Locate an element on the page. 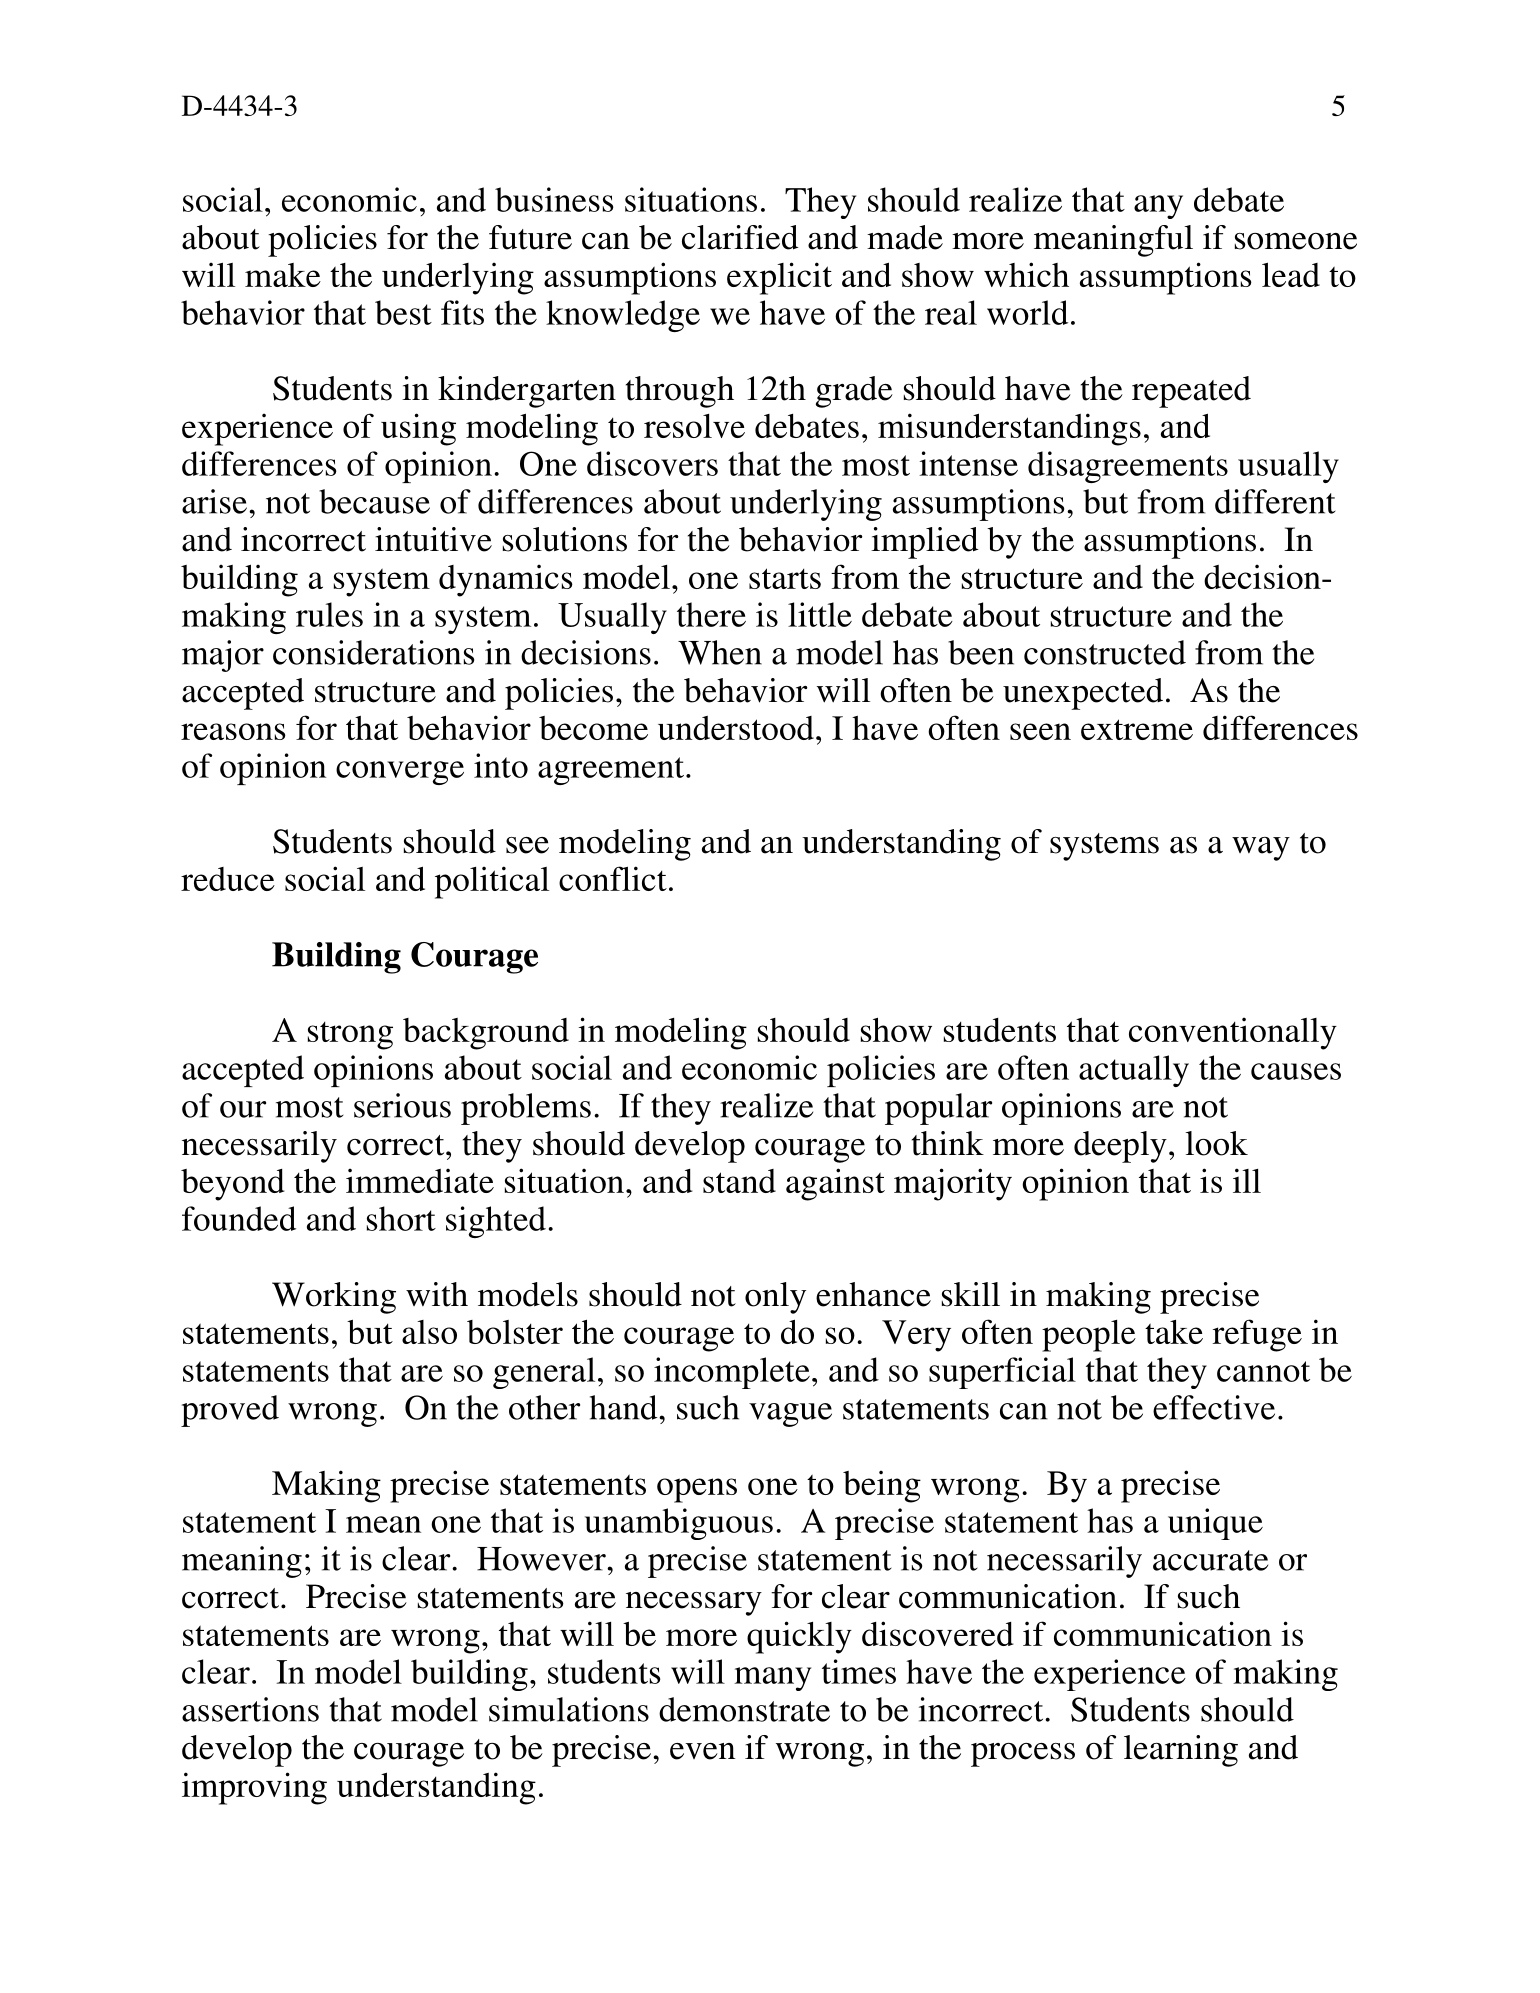 Image resolution: width=1540 pixels, height=1993 pixels. clarified is located at coordinates (740, 237).
